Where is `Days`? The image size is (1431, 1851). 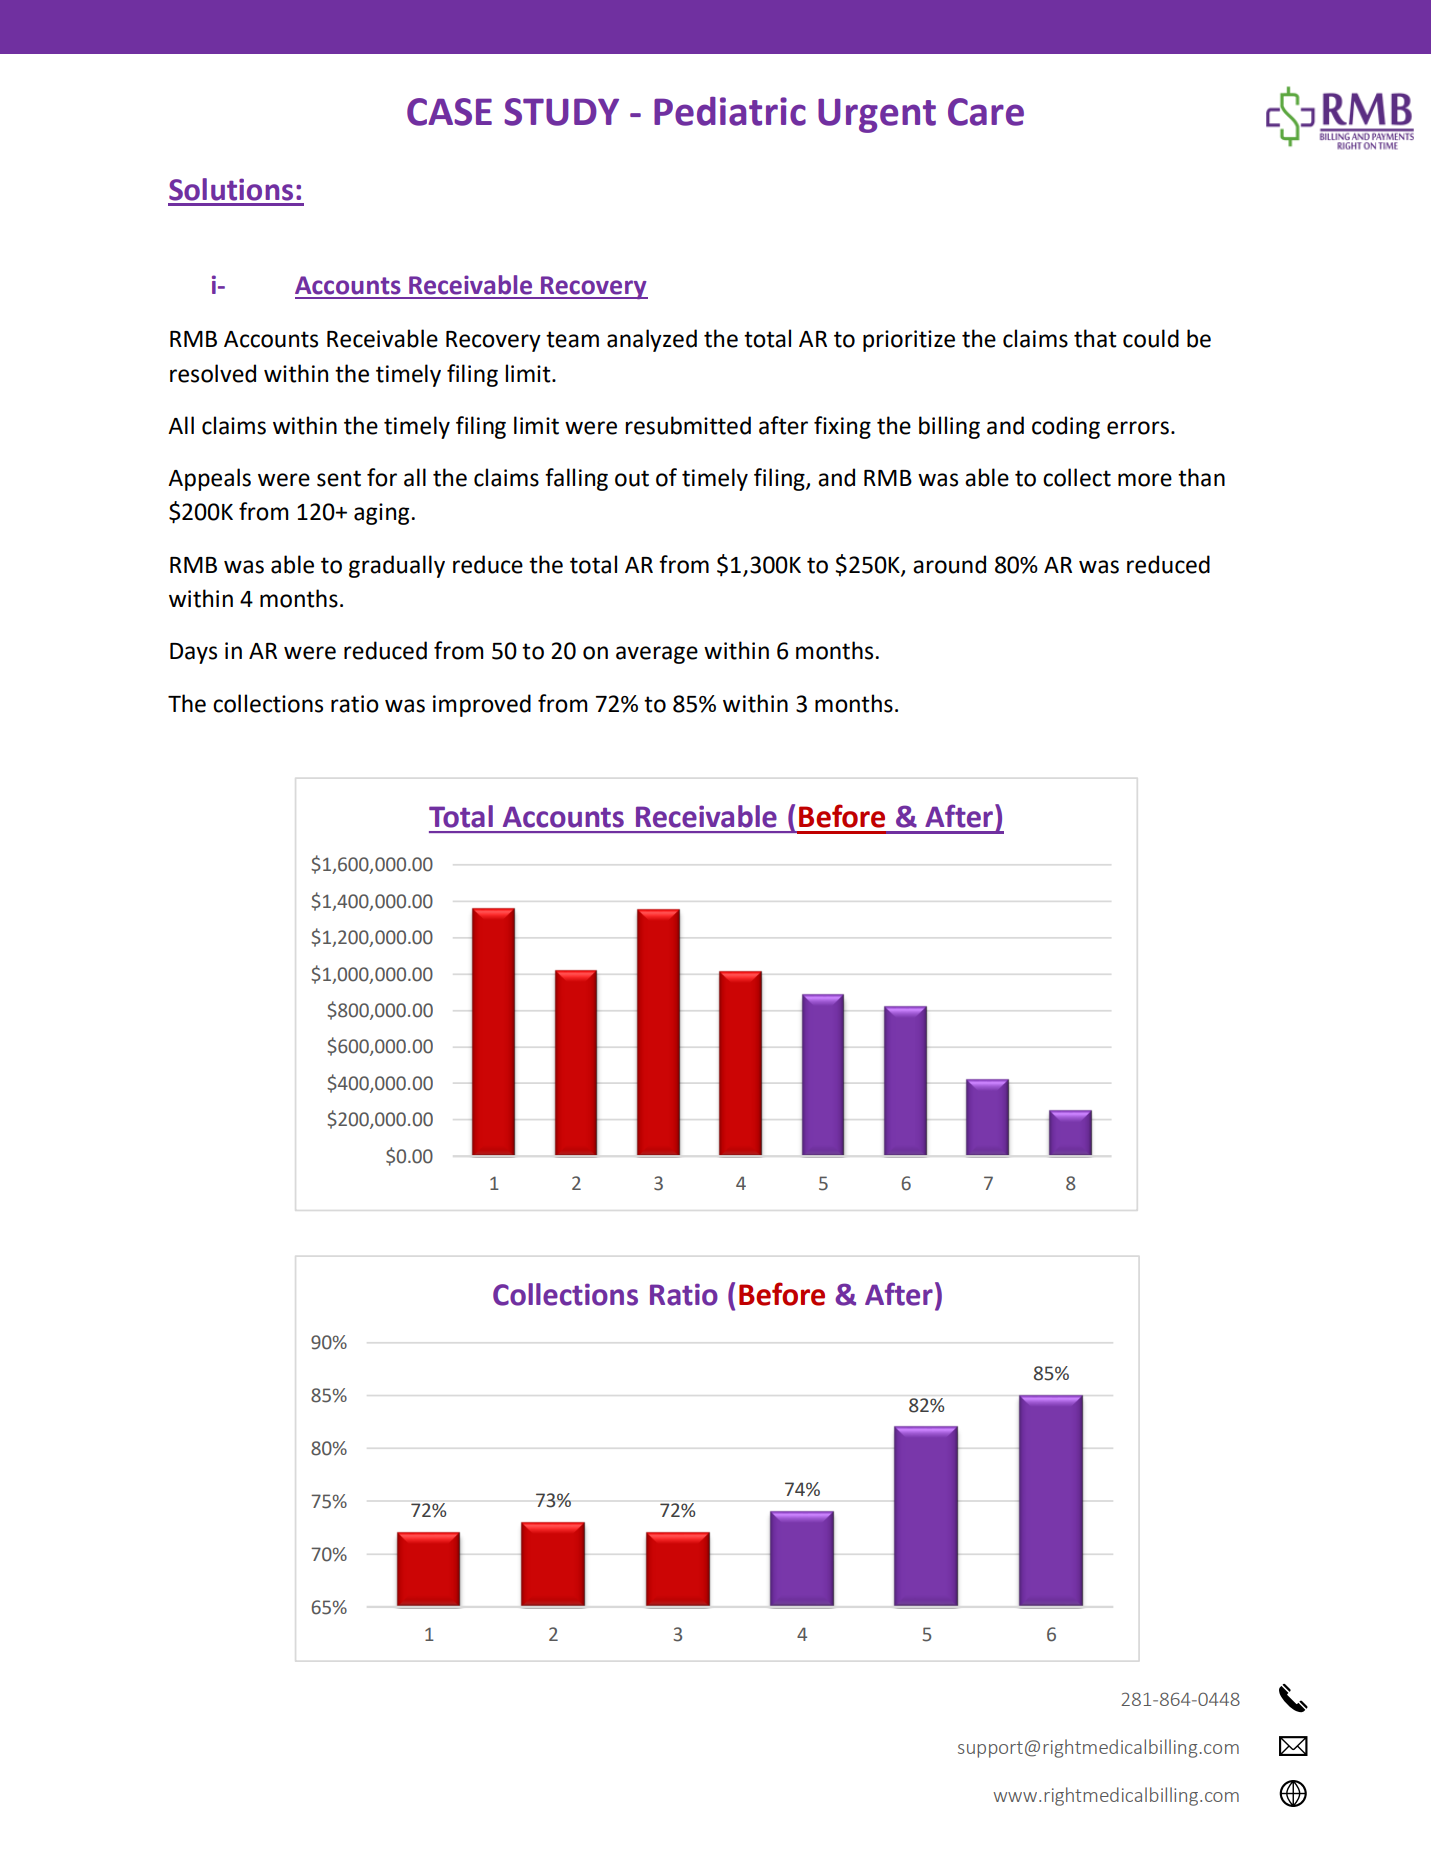 Days is located at coordinates (193, 653).
